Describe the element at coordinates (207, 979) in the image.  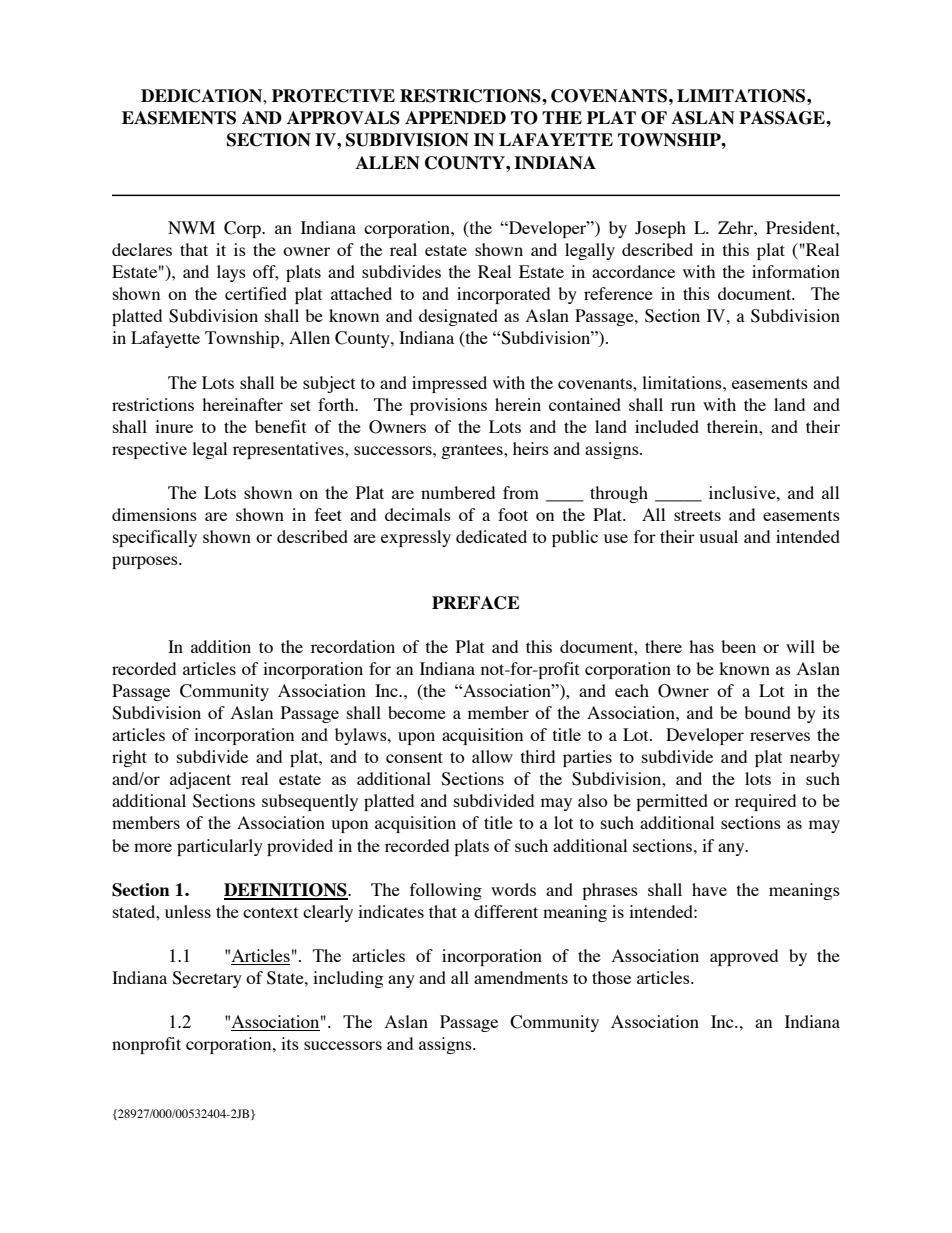
I see `Secretary` at that location.
